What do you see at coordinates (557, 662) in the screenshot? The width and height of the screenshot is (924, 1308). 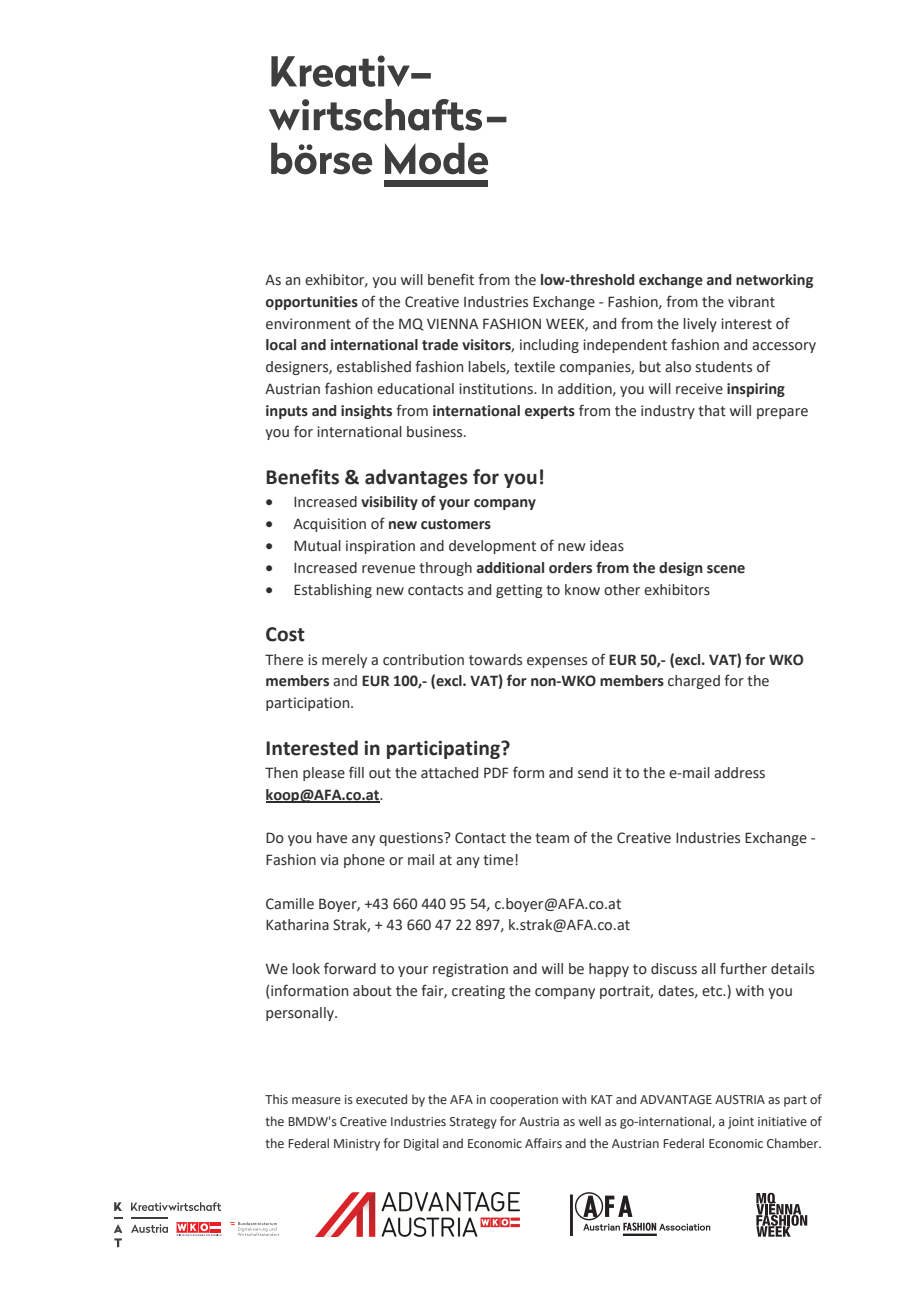 I see `expenses` at bounding box center [557, 662].
